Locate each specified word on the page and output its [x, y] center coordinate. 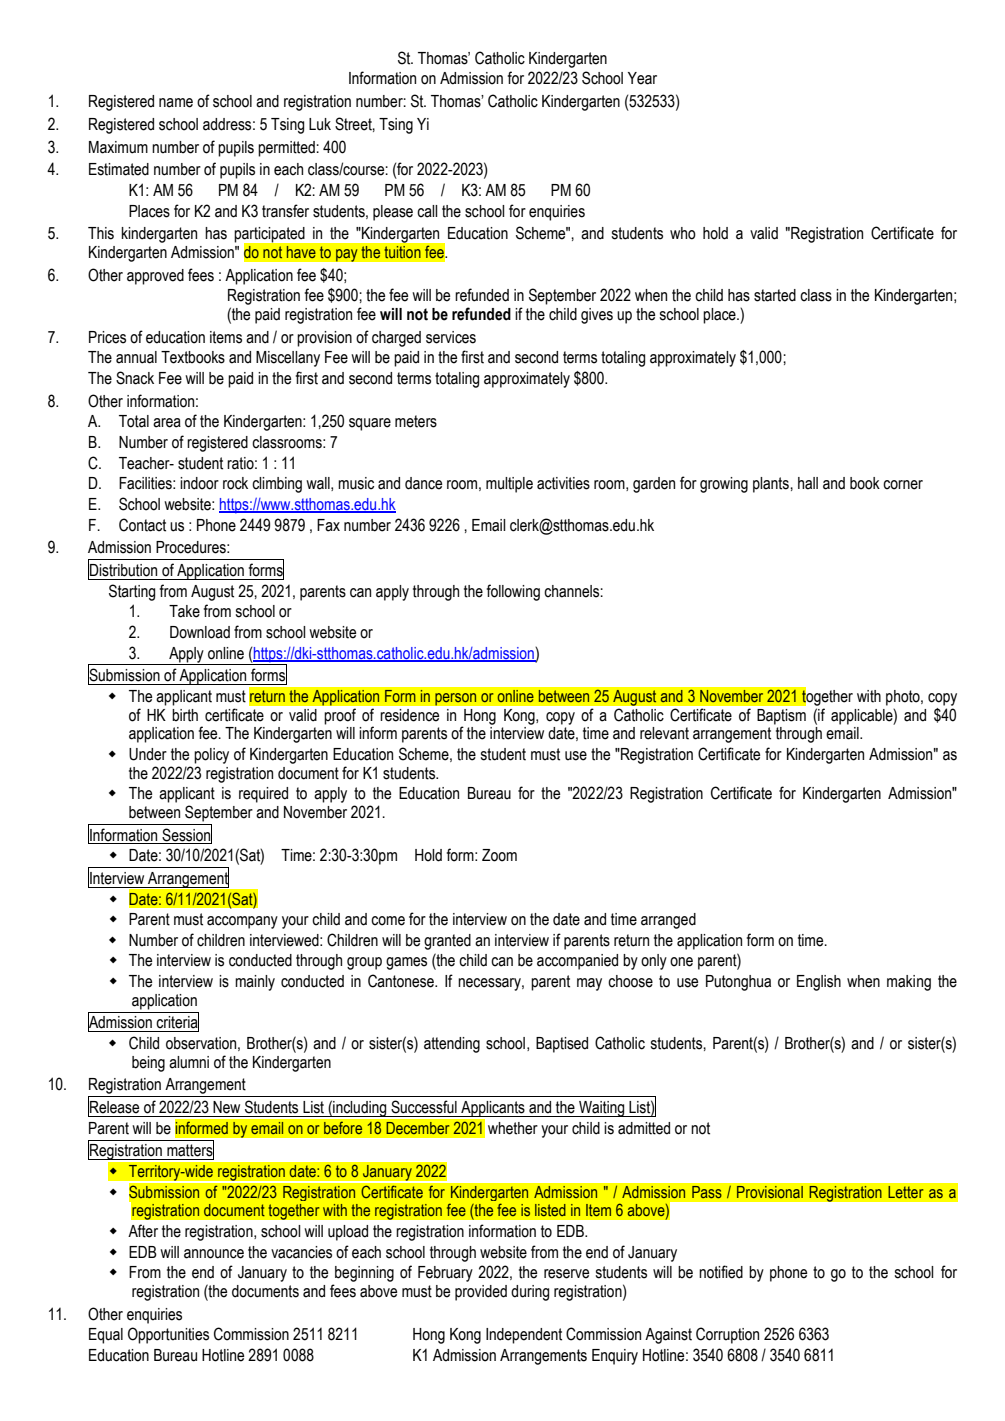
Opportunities [168, 1335]
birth [185, 715]
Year [642, 78]
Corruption [727, 1335]
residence [410, 715]
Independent [524, 1336]
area [167, 423]
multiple [509, 485]
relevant [664, 733]
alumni [189, 1062]
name [176, 103]
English [819, 983]
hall [808, 483]
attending [452, 1045]
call [427, 211]
